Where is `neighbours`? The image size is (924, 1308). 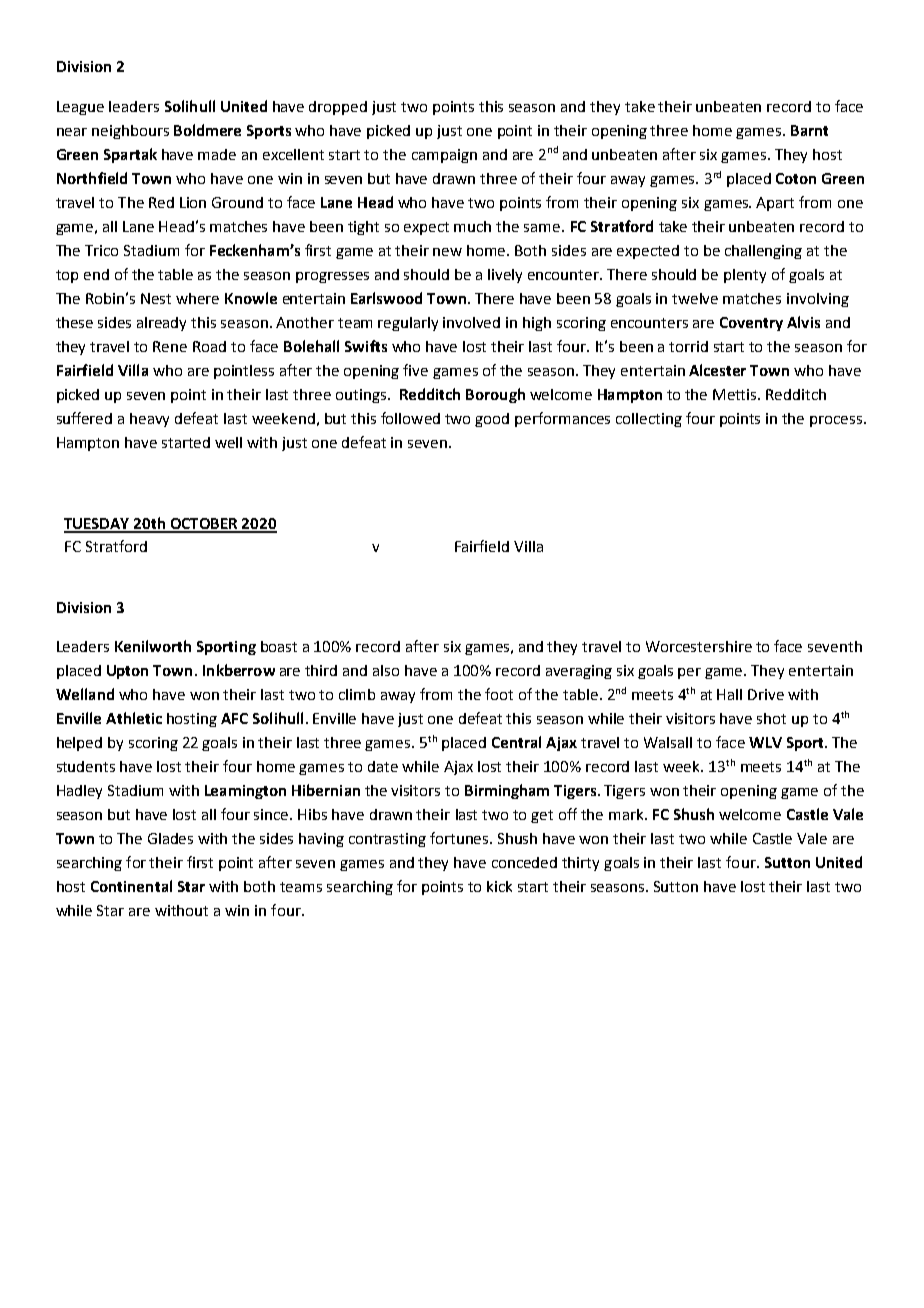 neighbours is located at coordinates (130, 132).
